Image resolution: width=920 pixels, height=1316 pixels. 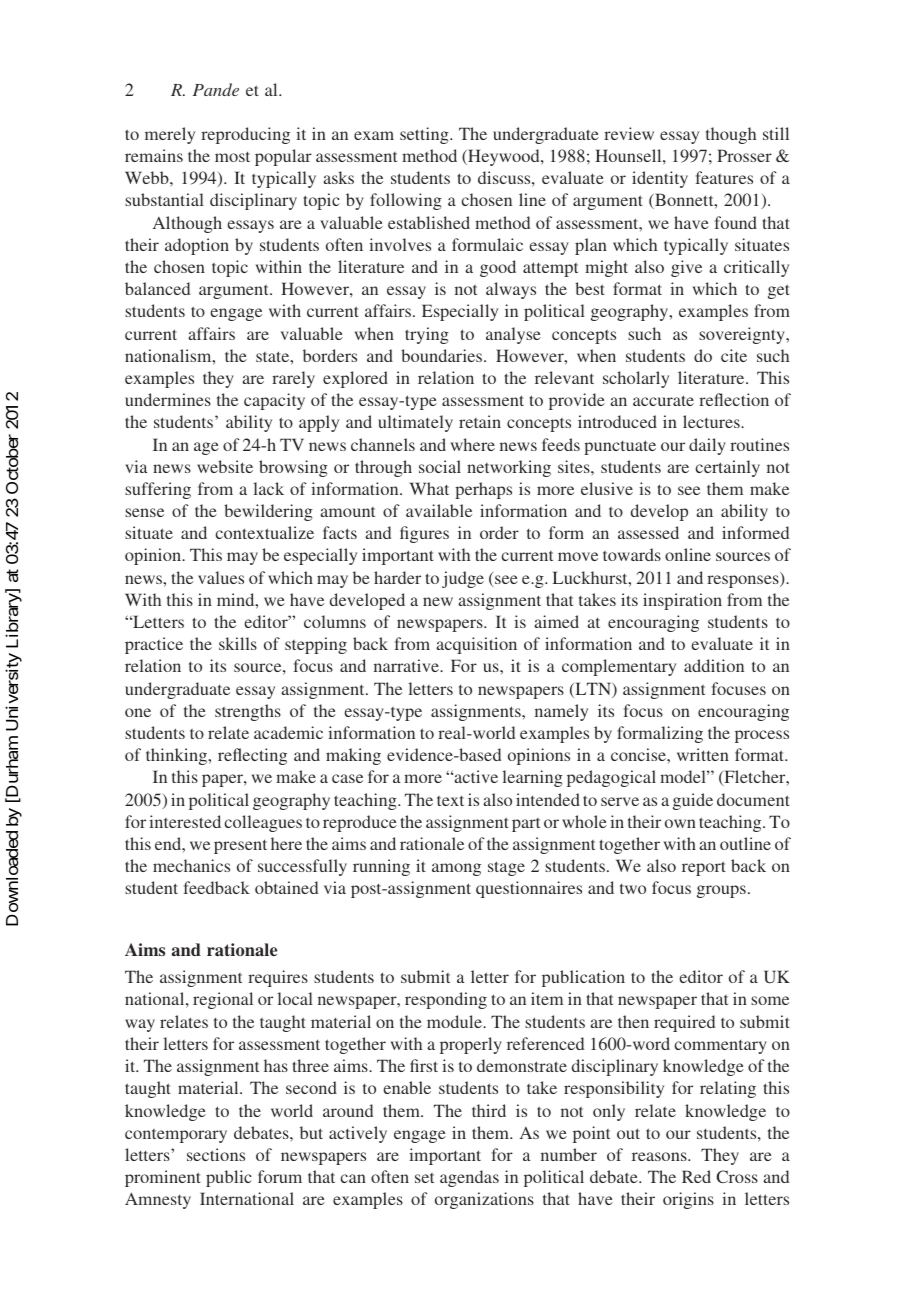 What do you see at coordinates (216, 1154) in the document?
I see `sections` at bounding box center [216, 1154].
